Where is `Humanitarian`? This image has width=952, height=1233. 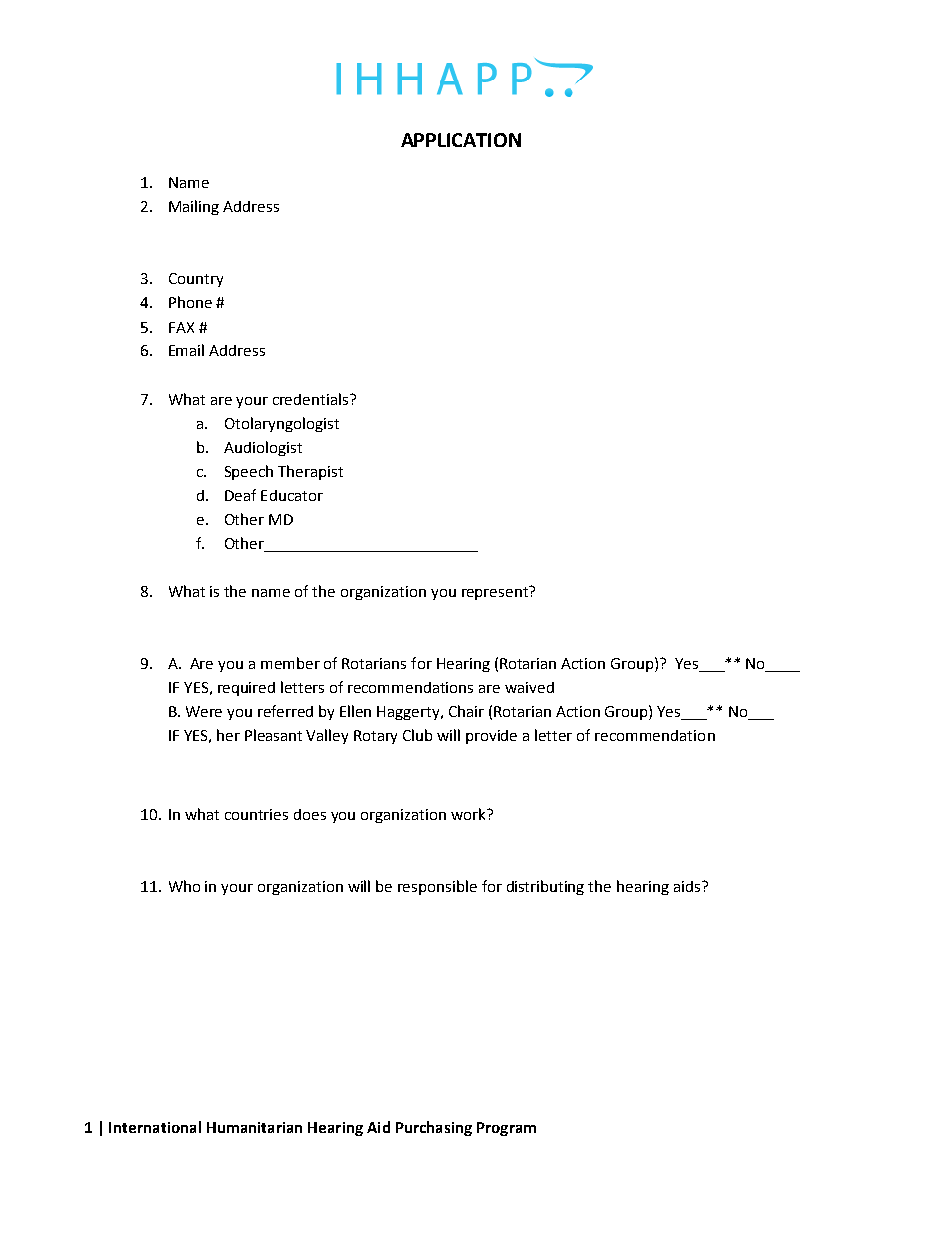
Humanitarian is located at coordinates (254, 1127).
